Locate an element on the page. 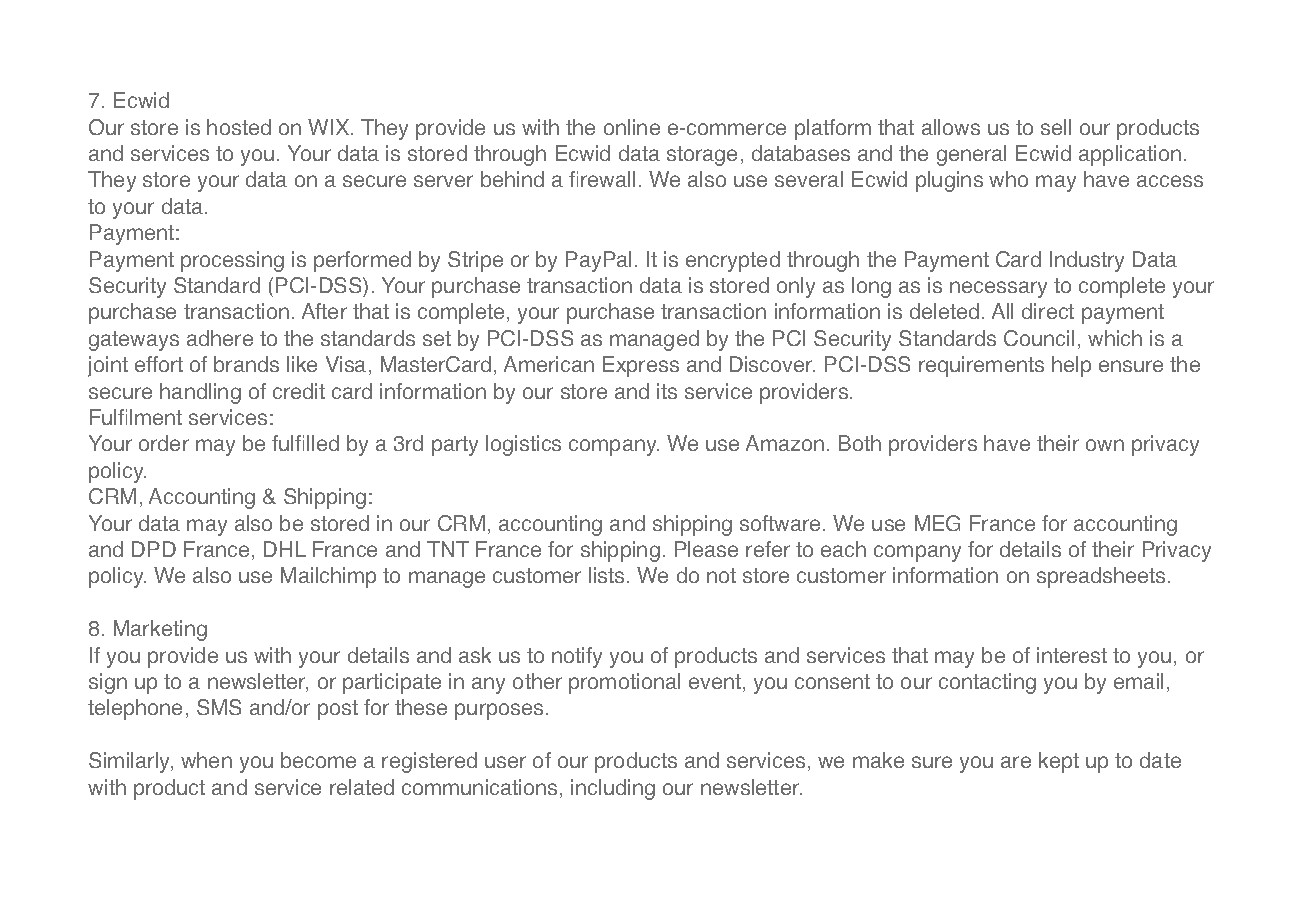  logistics is located at coordinates (523, 445).
